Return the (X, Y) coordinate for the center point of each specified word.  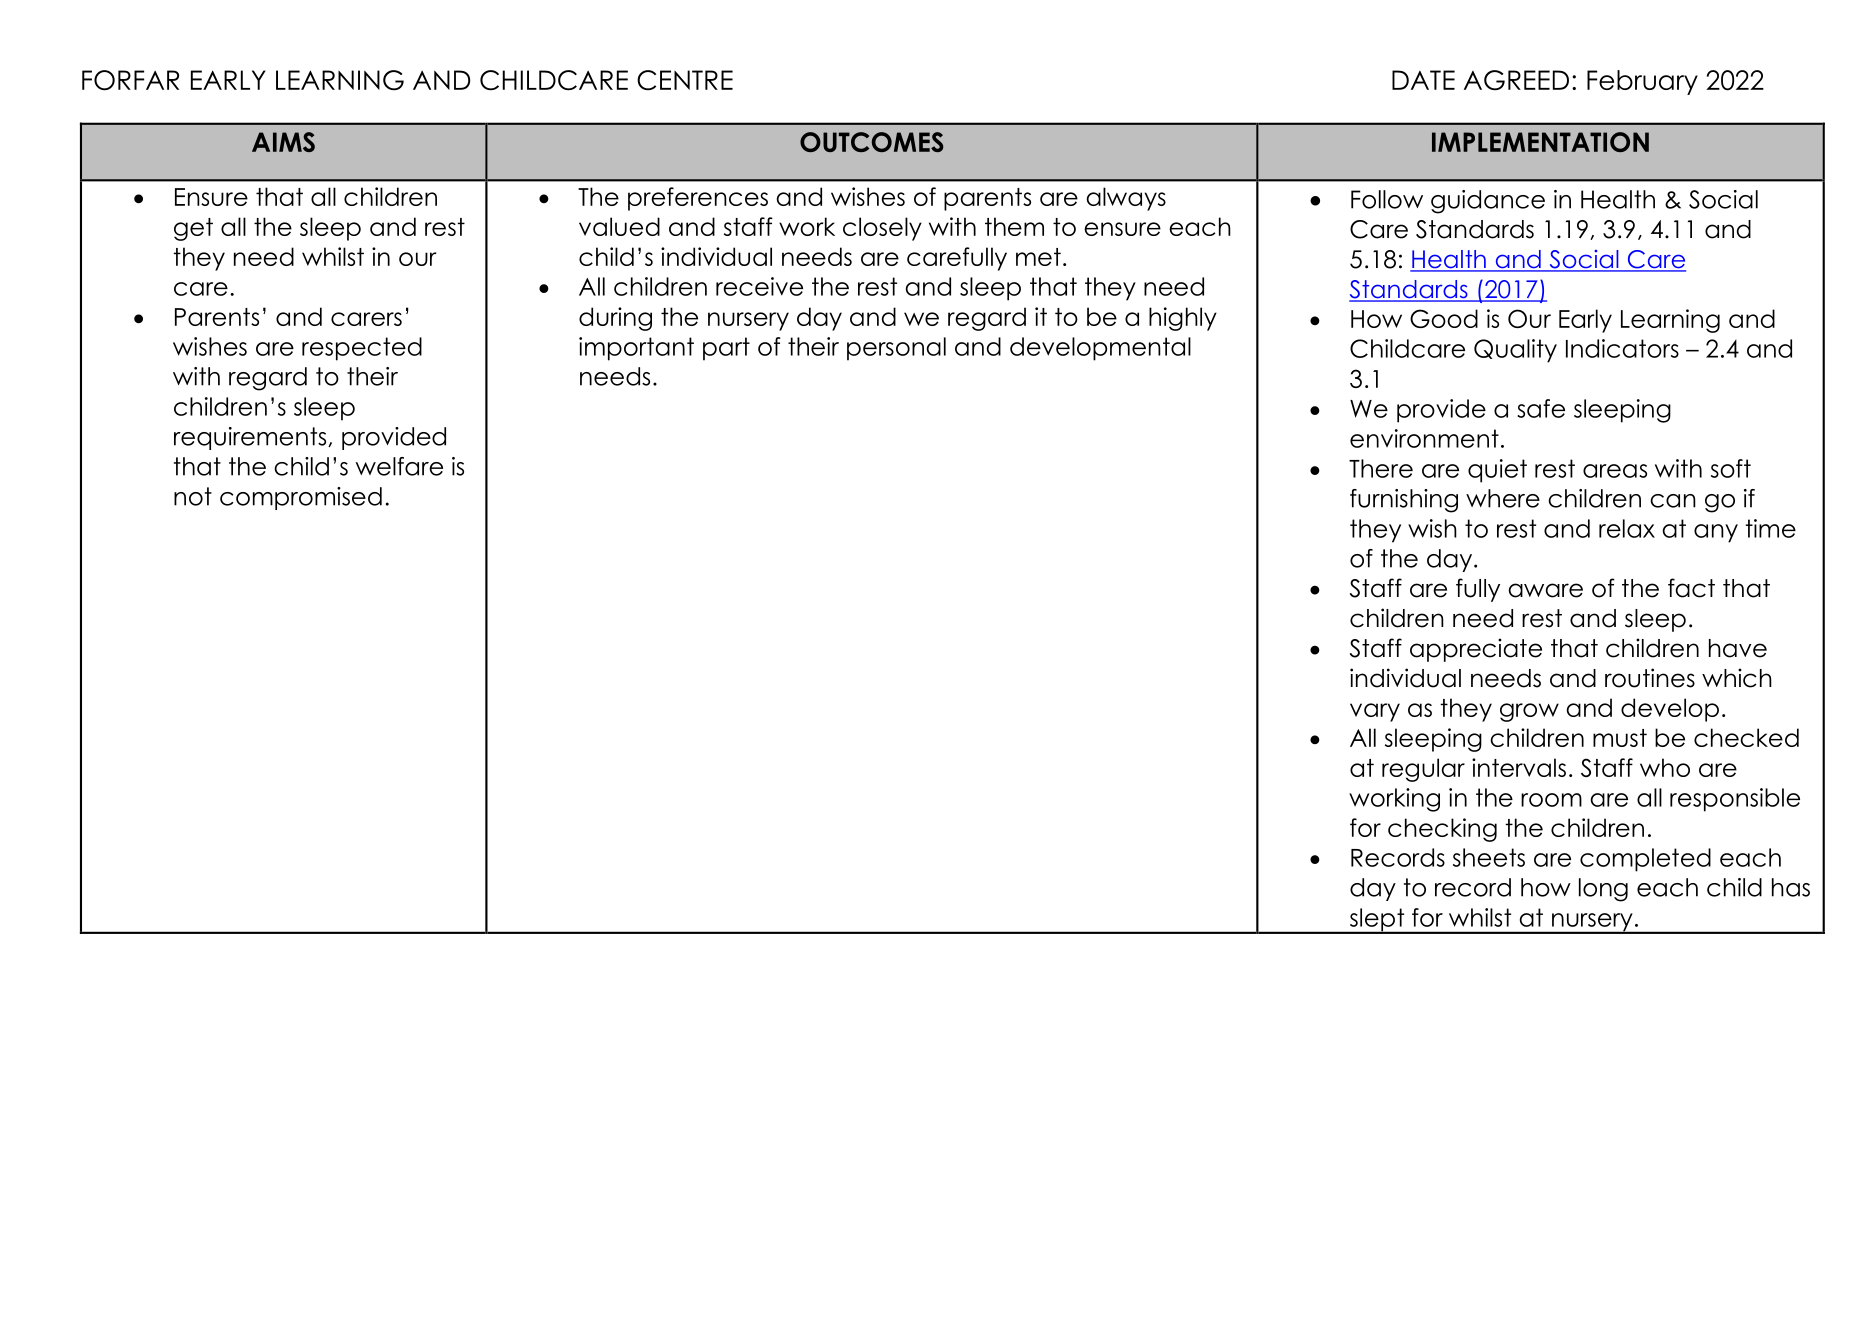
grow (1529, 712)
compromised (301, 498)
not (193, 496)
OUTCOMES (872, 142)
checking (1442, 830)
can (1673, 501)
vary (1375, 712)
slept (1377, 921)
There (1381, 468)
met (1038, 257)
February (1642, 82)
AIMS (283, 142)
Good (1444, 318)
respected (362, 349)
